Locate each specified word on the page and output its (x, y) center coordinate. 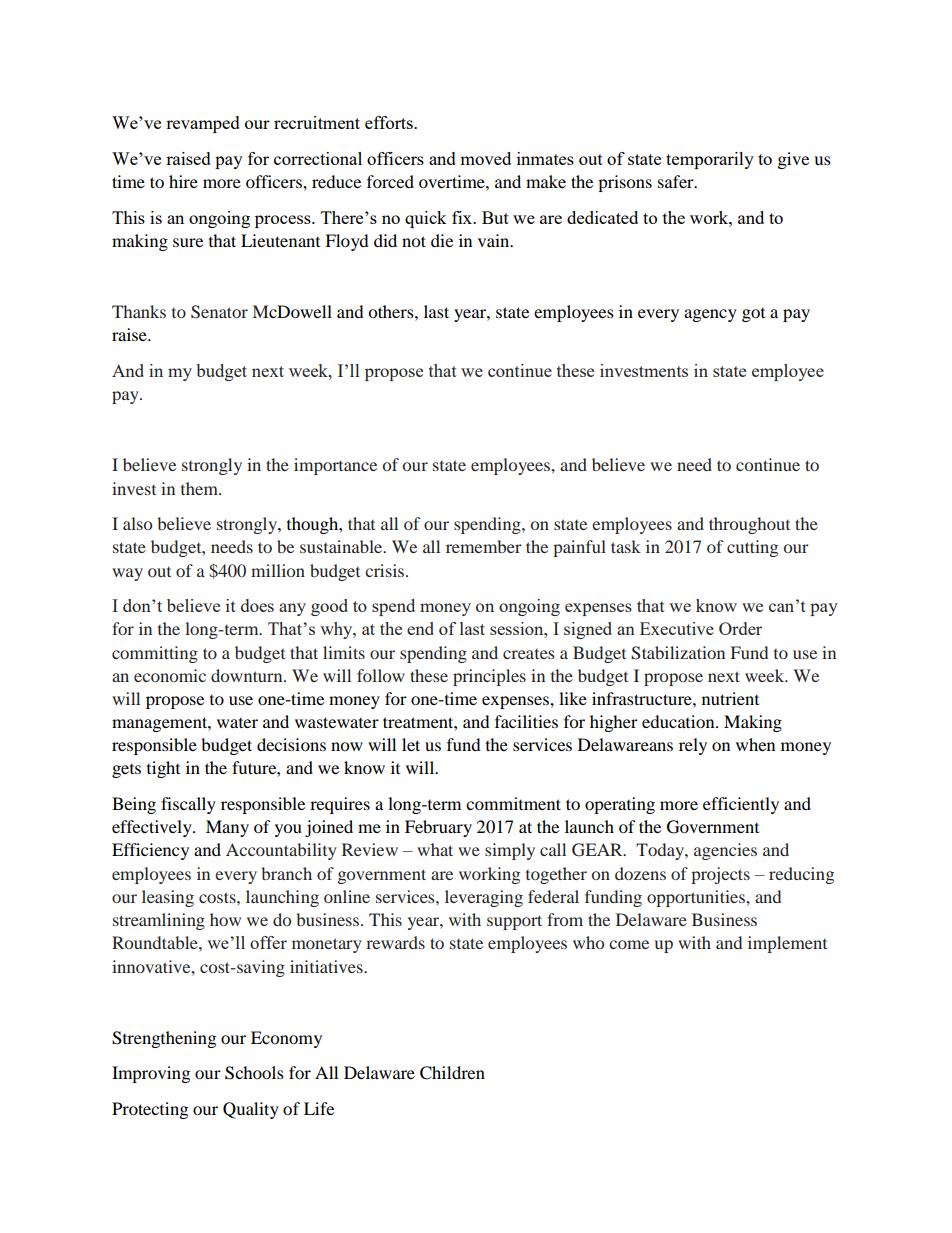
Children (452, 1073)
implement (787, 944)
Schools (254, 1073)
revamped (203, 124)
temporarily (710, 160)
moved (485, 158)
